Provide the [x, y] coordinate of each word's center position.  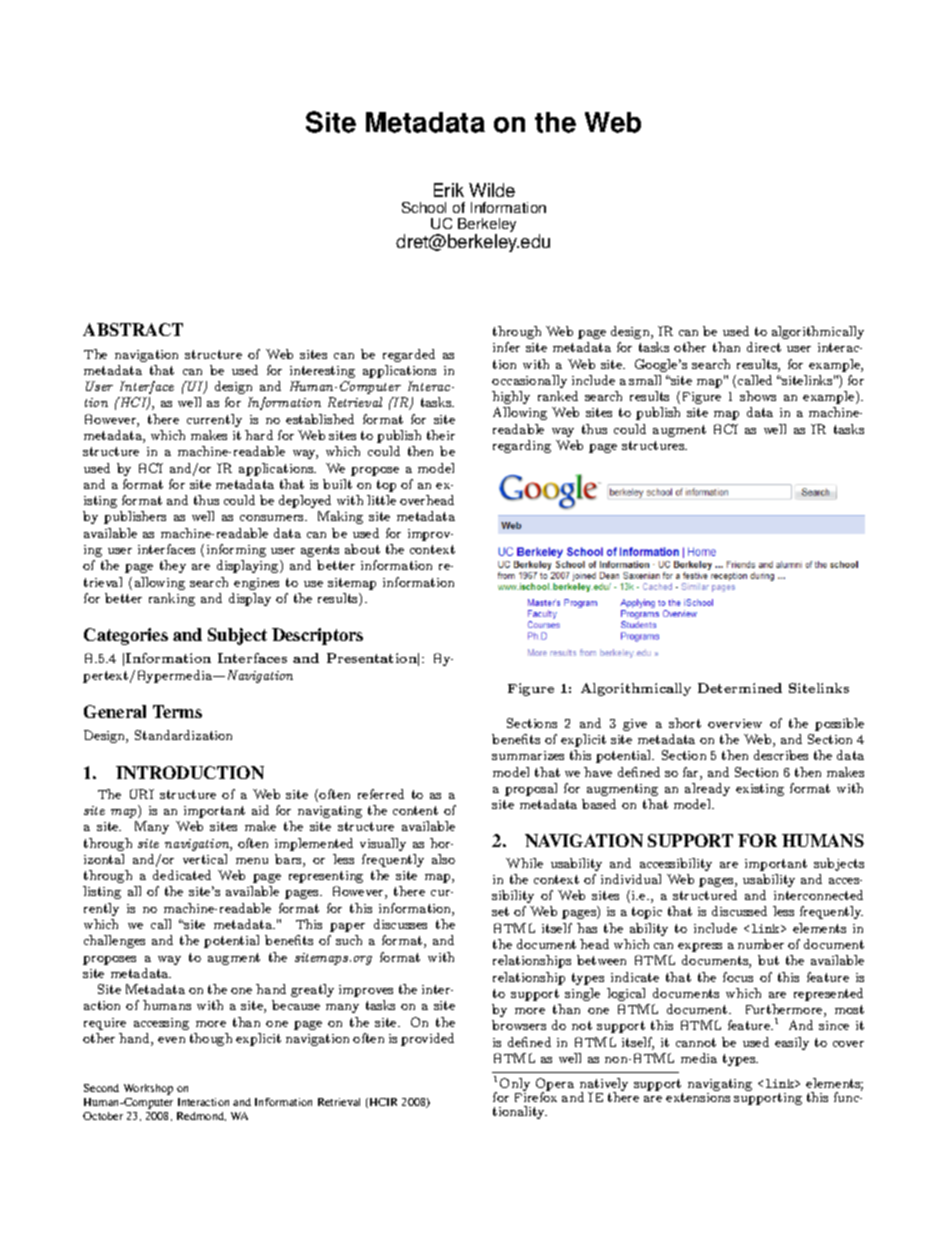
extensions [698, 1097]
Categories [126, 636]
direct [764, 347]
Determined [740, 688]
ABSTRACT [133, 329]
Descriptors [317, 636]
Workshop [148, 1089]
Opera [555, 1086]
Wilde [492, 190]
